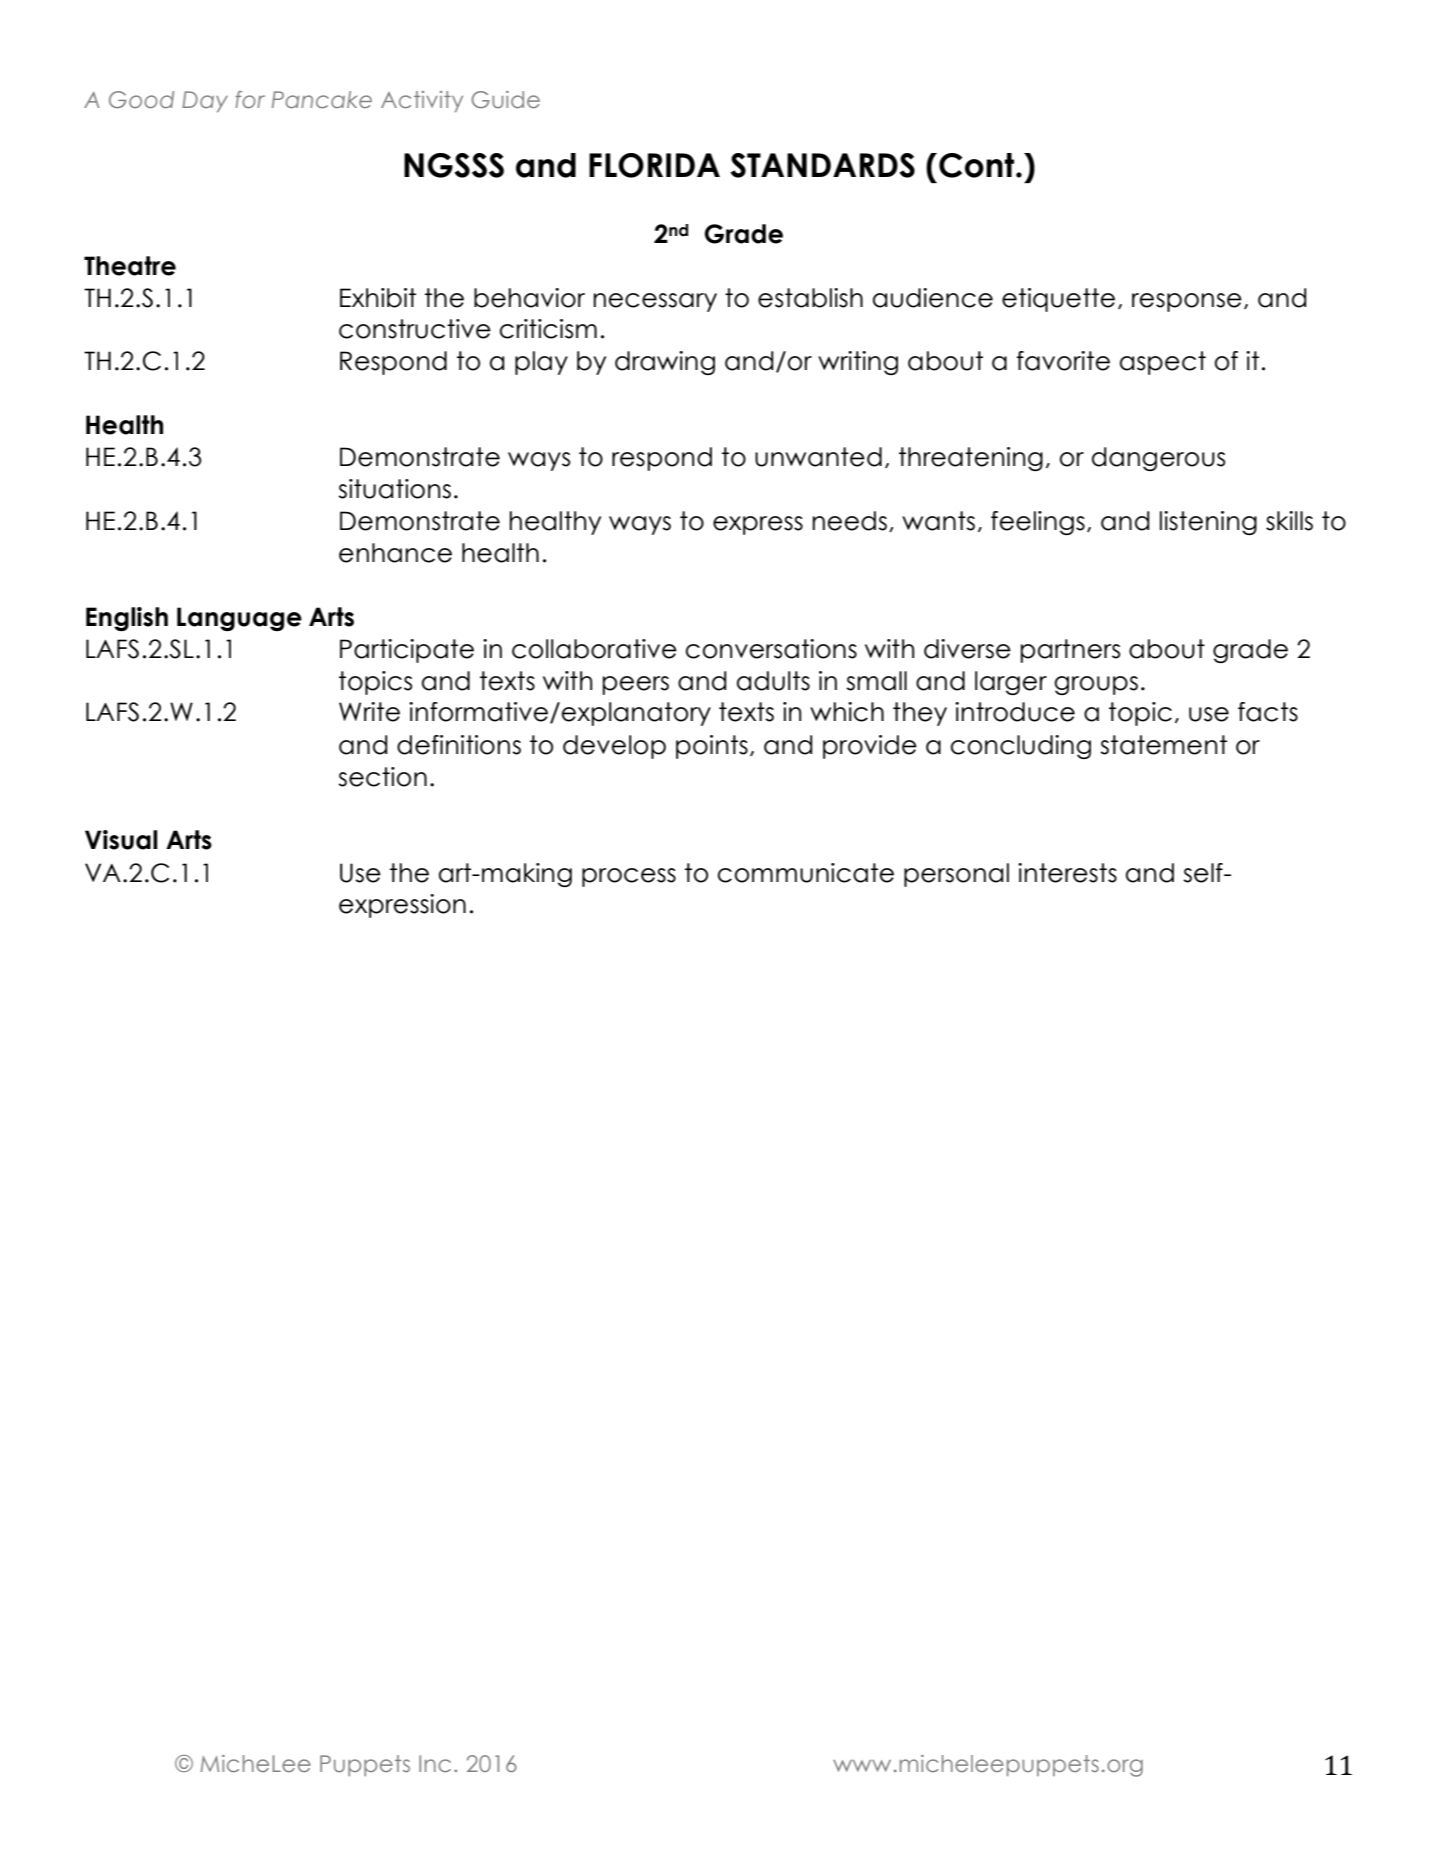  What do you see at coordinates (1067, 873) in the screenshot?
I see `interests` at bounding box center [1067, 873].
